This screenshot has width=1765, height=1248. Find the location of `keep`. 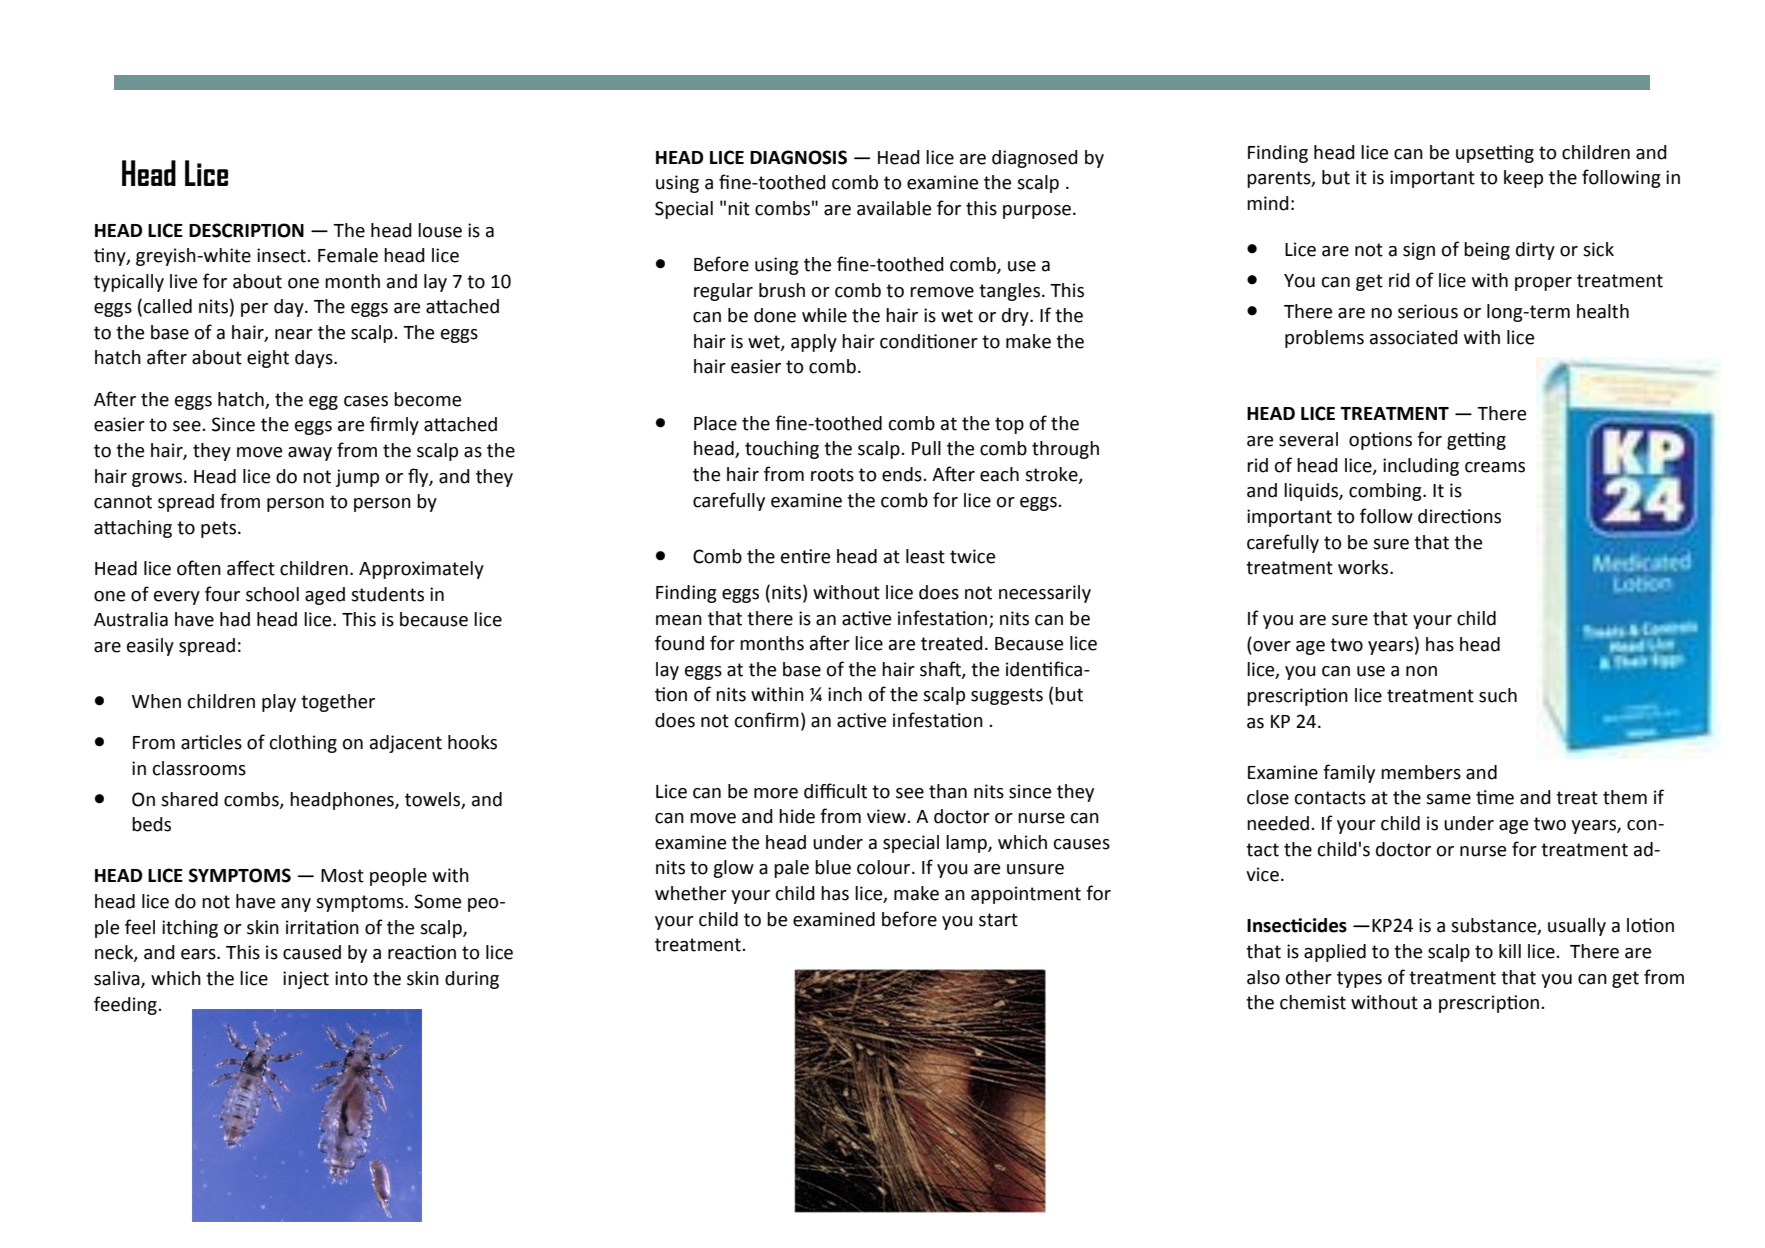

keep is located at coordinates (1523, 179).
